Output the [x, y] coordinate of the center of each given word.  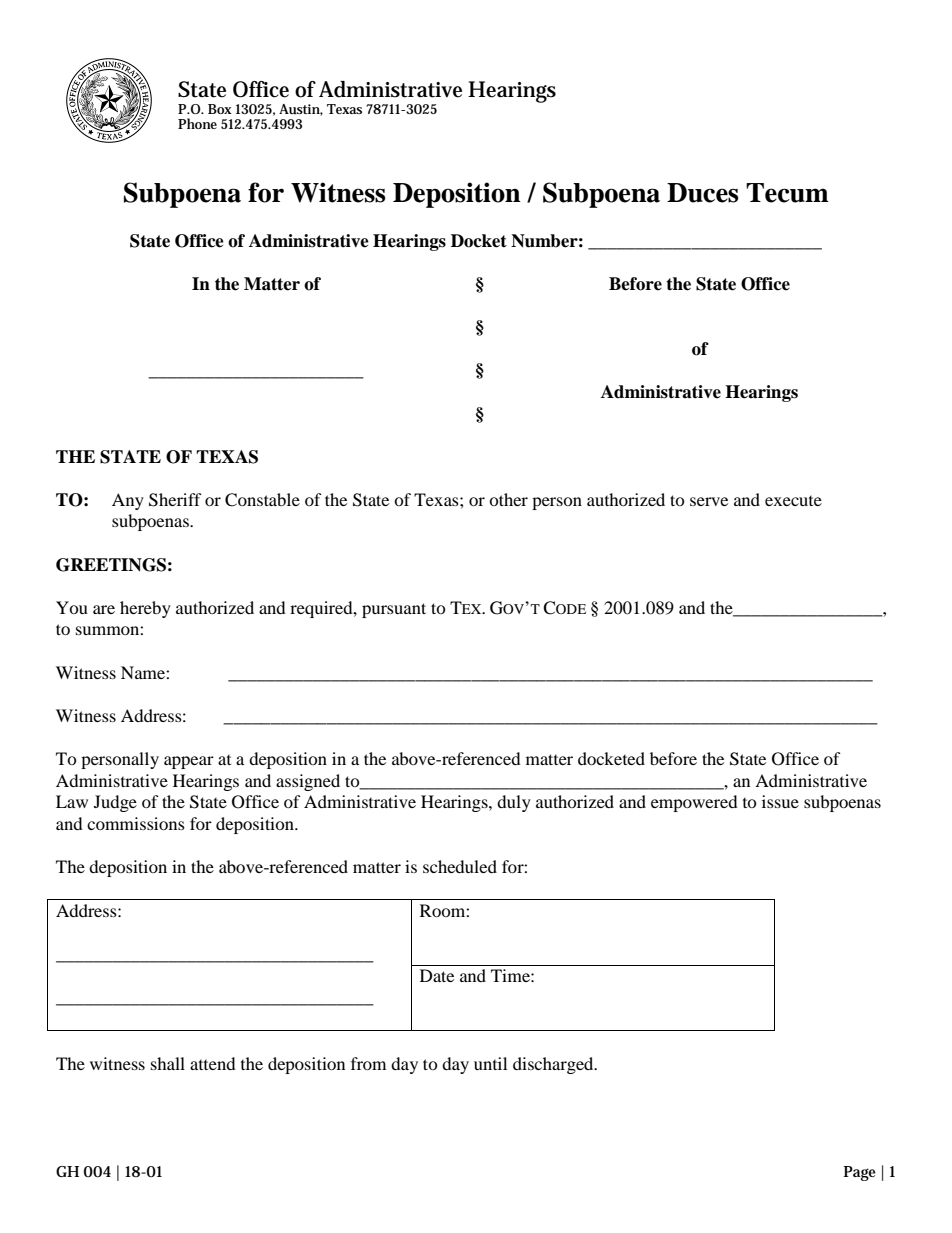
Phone [197, 123]
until [490, 1063]
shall [168, 1063]
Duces [702, 193]
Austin [301, 110]
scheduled [460, 866]
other [508, 499]
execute [793, 501]
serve [709, 501]
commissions [136, 823]
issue [780, 801]
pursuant [394, 610]
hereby [145, 609]
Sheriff [175, 500]
